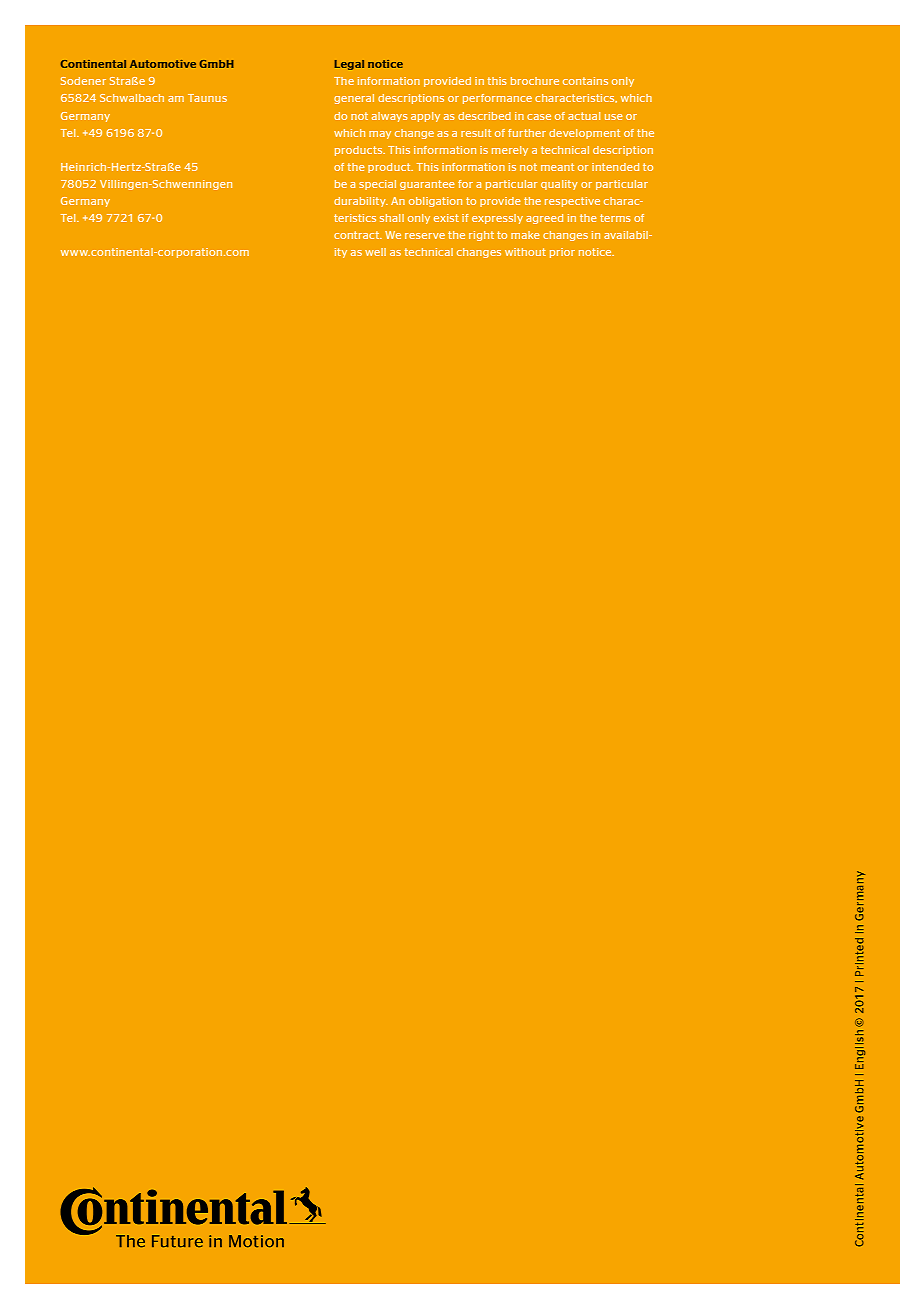 The height and width of the page is (1308, 924). I want to click on Legal, so click(349, 65).
